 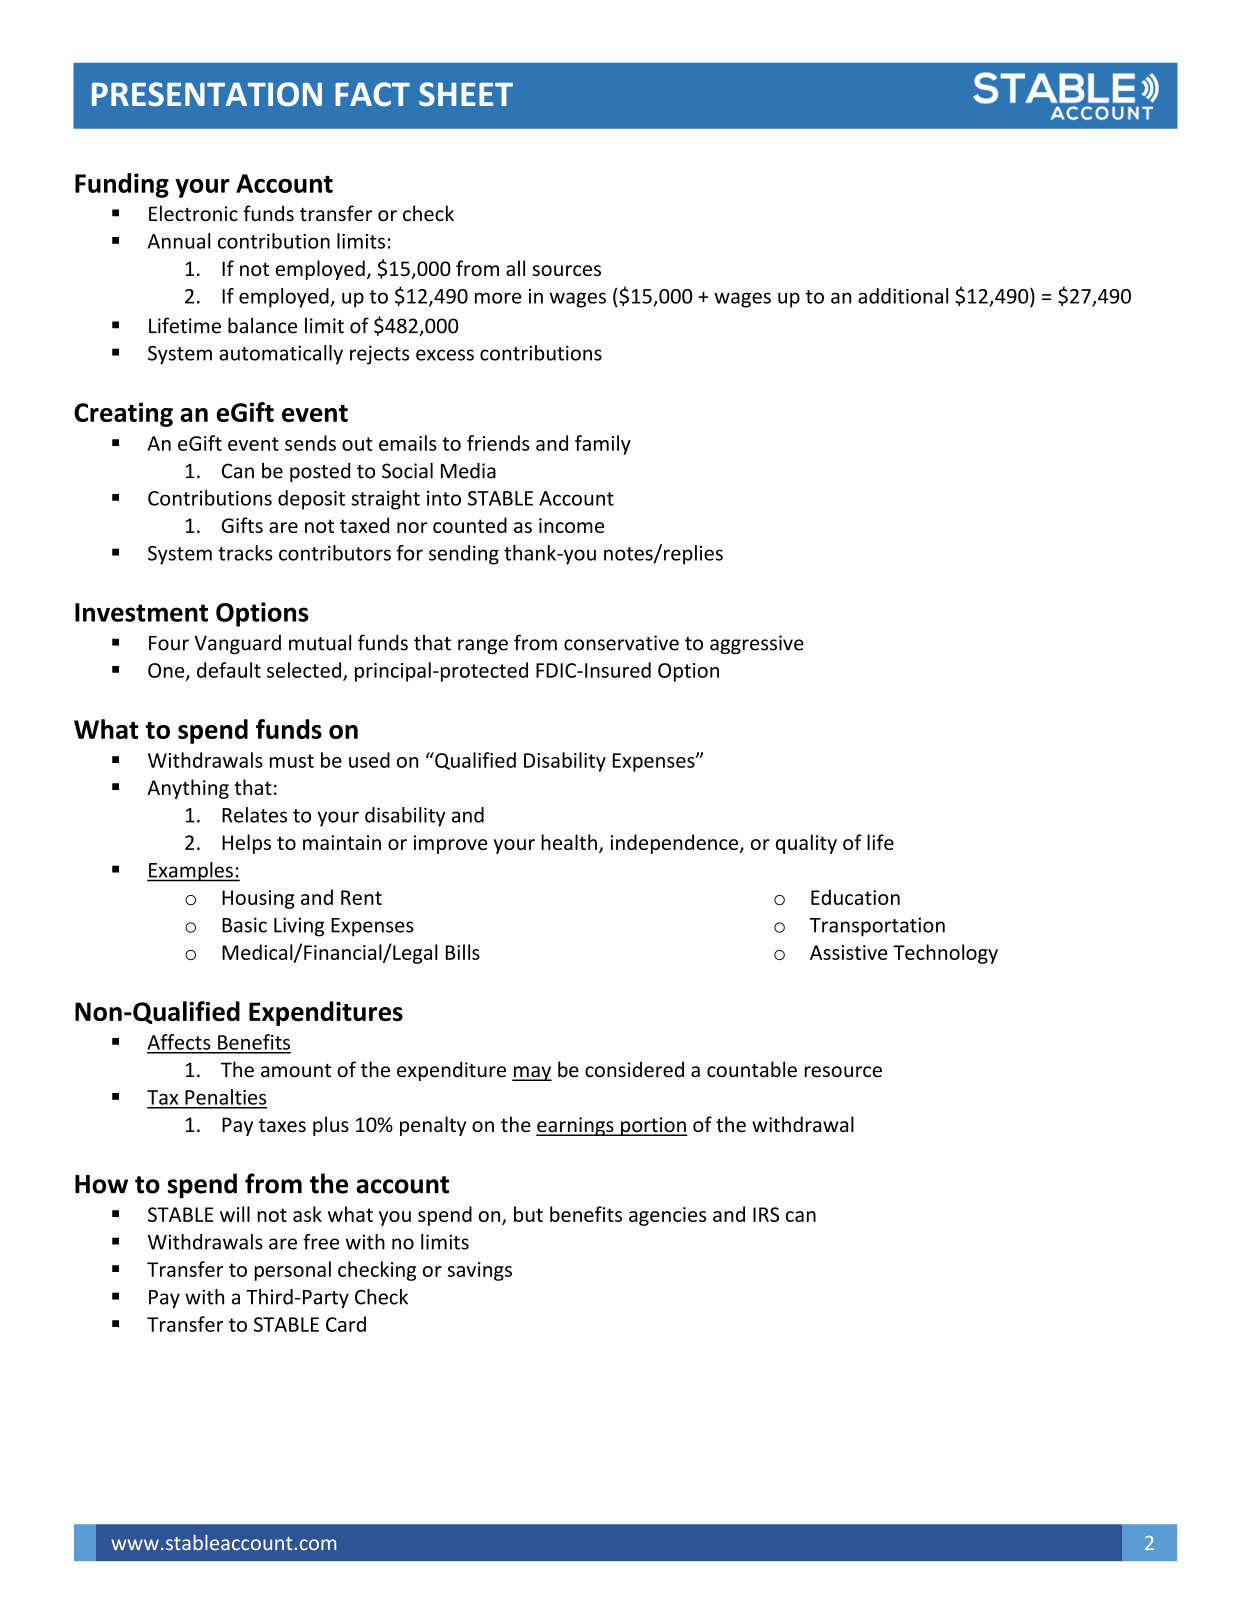 I want to click on income, so click(x=571, y=525).
